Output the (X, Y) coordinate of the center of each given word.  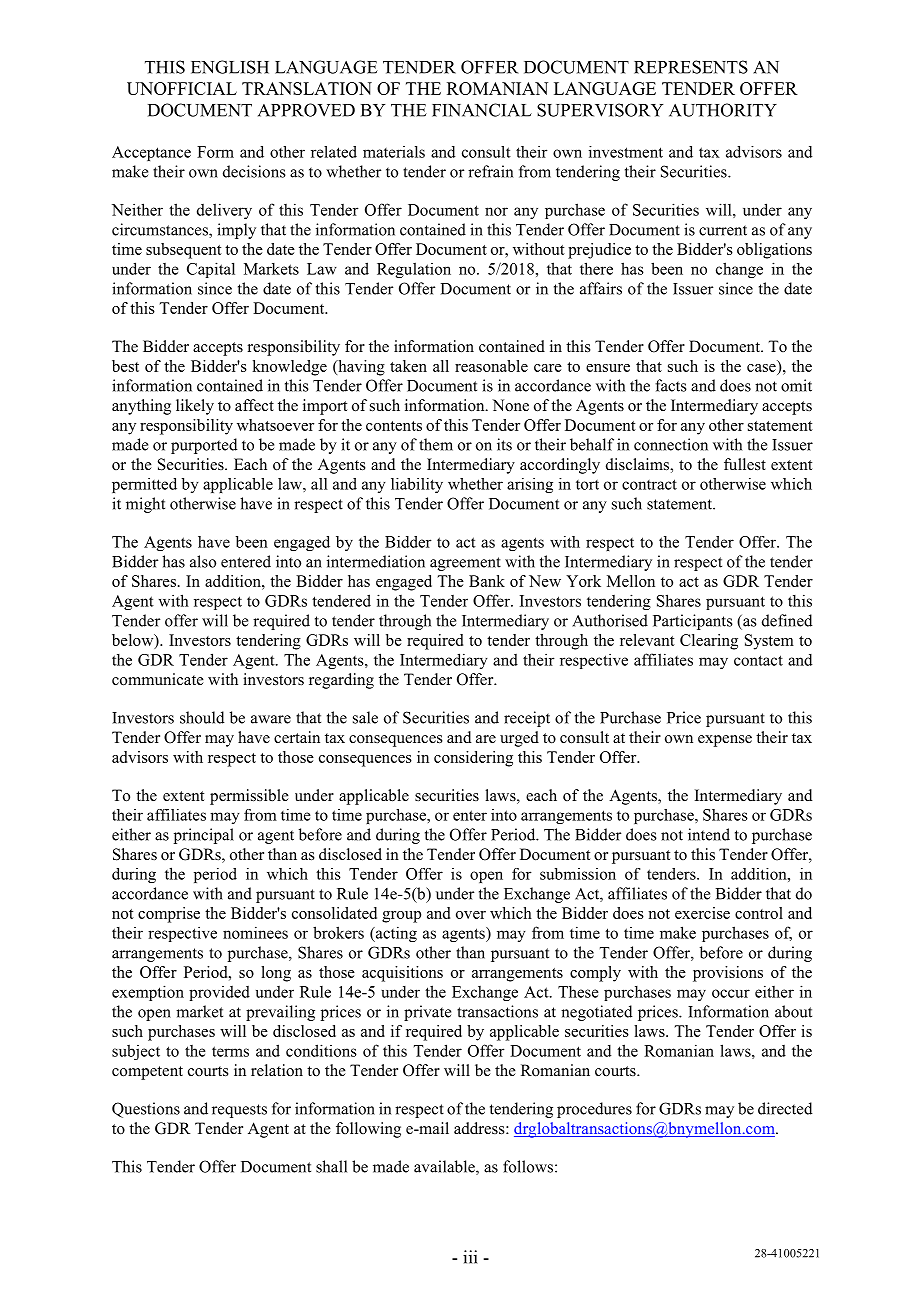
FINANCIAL (482, 110)
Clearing (709, 642)
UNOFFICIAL (182, 88)
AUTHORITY (723, 110)
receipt (527, 719)
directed (785, 1108)
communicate (158, 679)
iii (470, 1257)
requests (239, 1111)
